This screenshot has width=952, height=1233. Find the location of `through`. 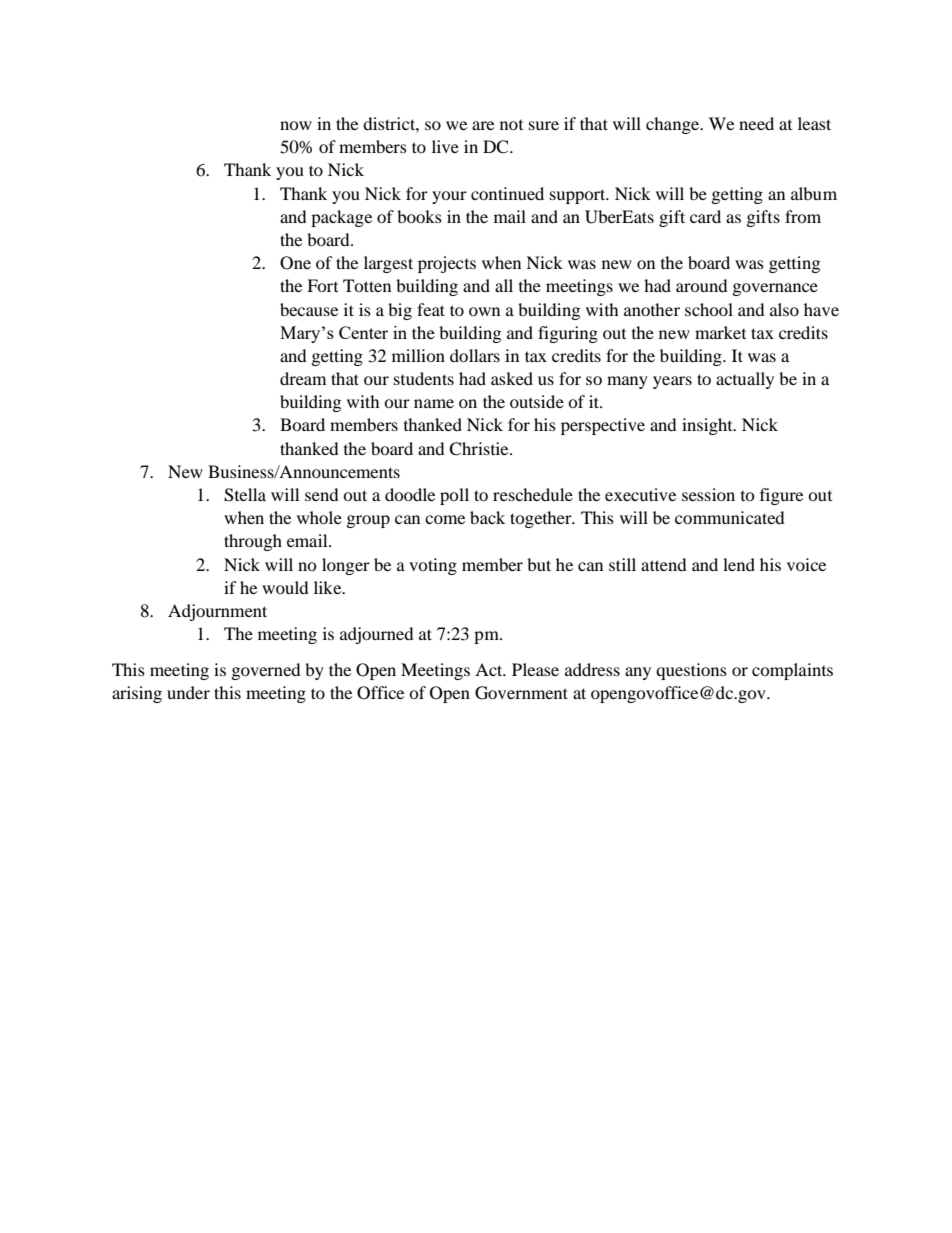

through is located at coordinates (253, 542).
